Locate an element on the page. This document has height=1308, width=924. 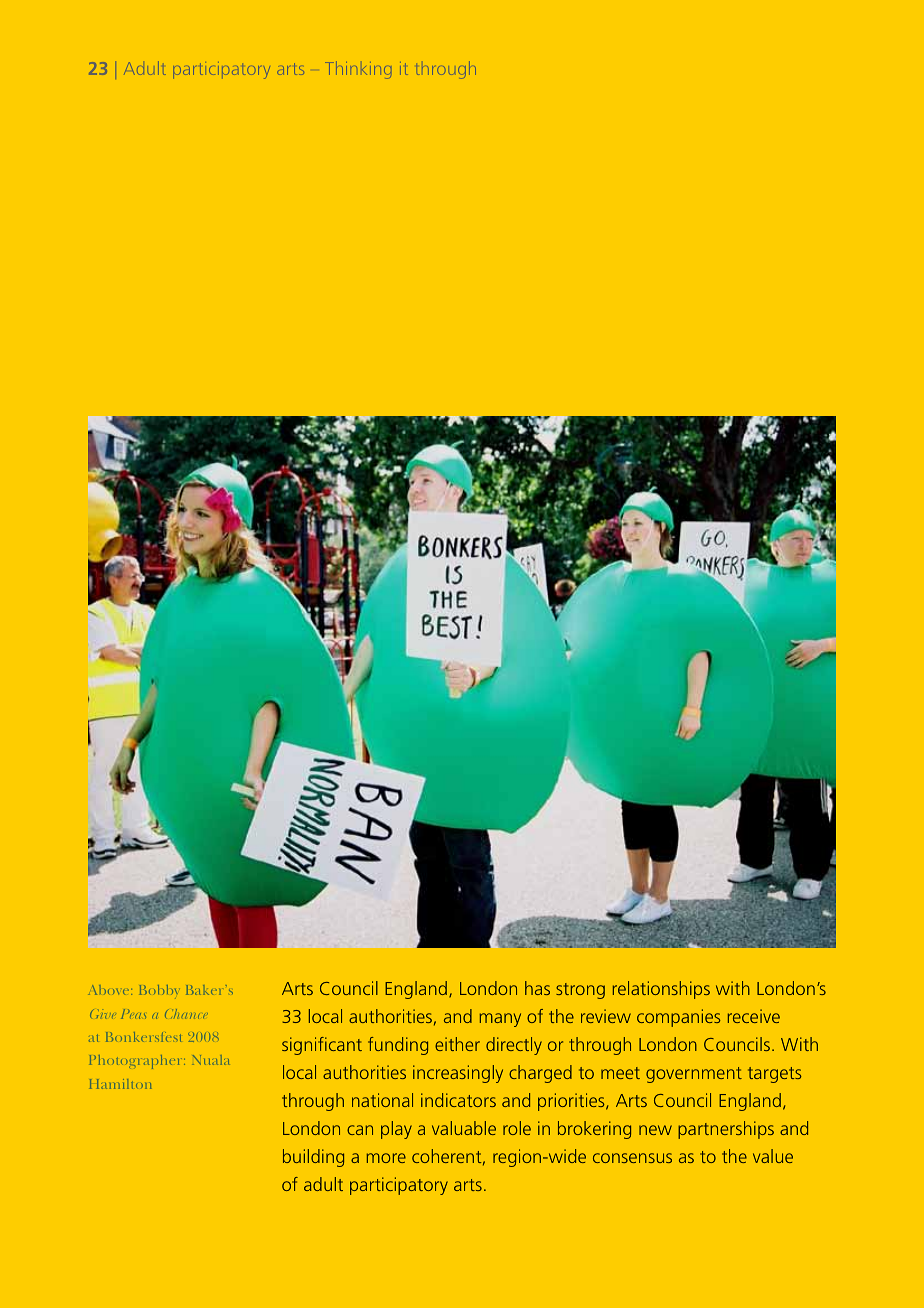
companies is located at coordinates (679, 1018).
